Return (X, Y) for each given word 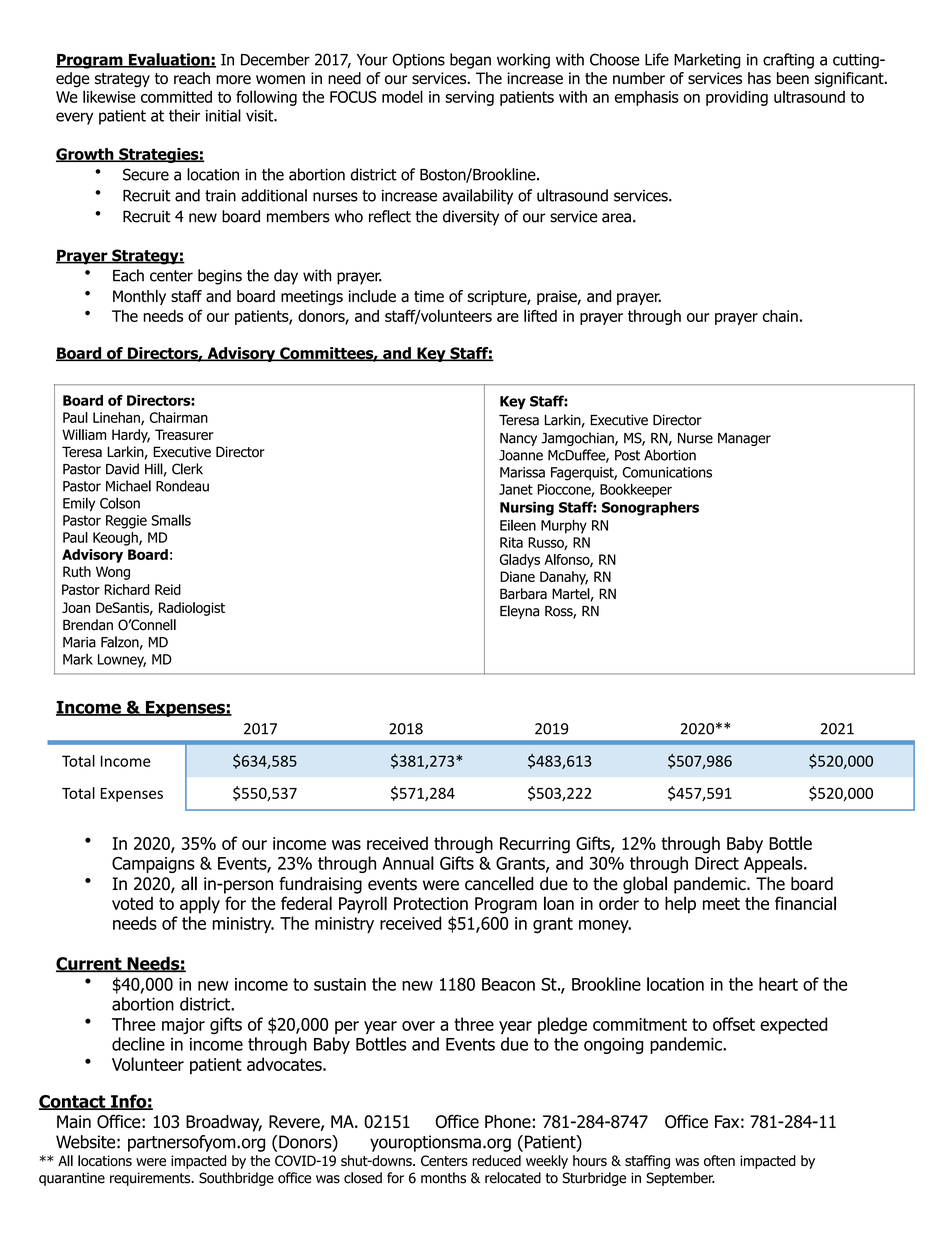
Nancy (518, 439)
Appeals (774, 864)
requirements (151, 1179)
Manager (744, 439)
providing (737, 98)
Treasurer (184, 434)
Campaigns (153, 865)
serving (469, 98)
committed (176, 97)
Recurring (535, 845)
